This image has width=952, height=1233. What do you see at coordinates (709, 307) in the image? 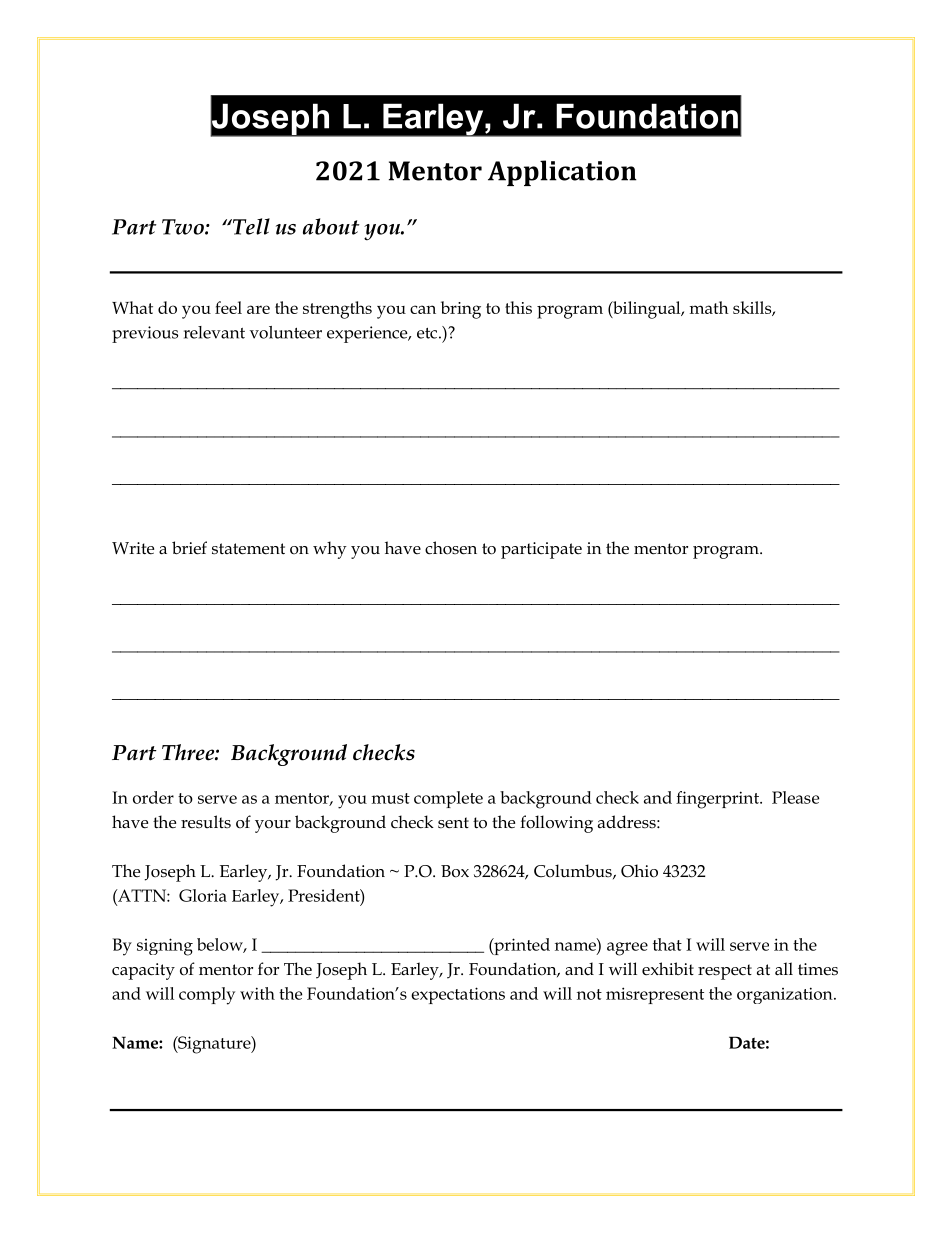
I see `math` at bounding box center [709, 307].
